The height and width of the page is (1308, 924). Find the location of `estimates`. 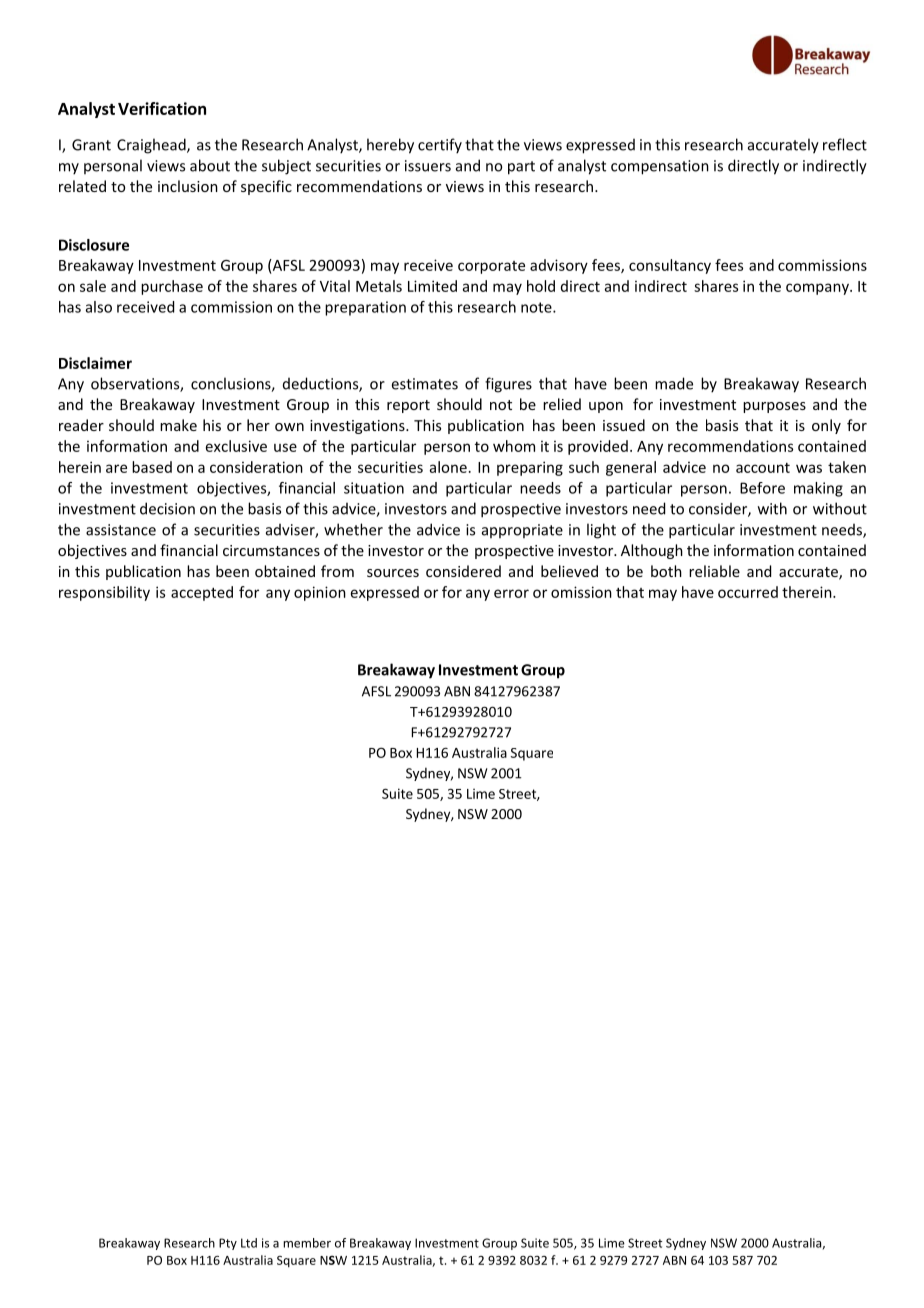

estimates is located at coordinates (425, 384).
